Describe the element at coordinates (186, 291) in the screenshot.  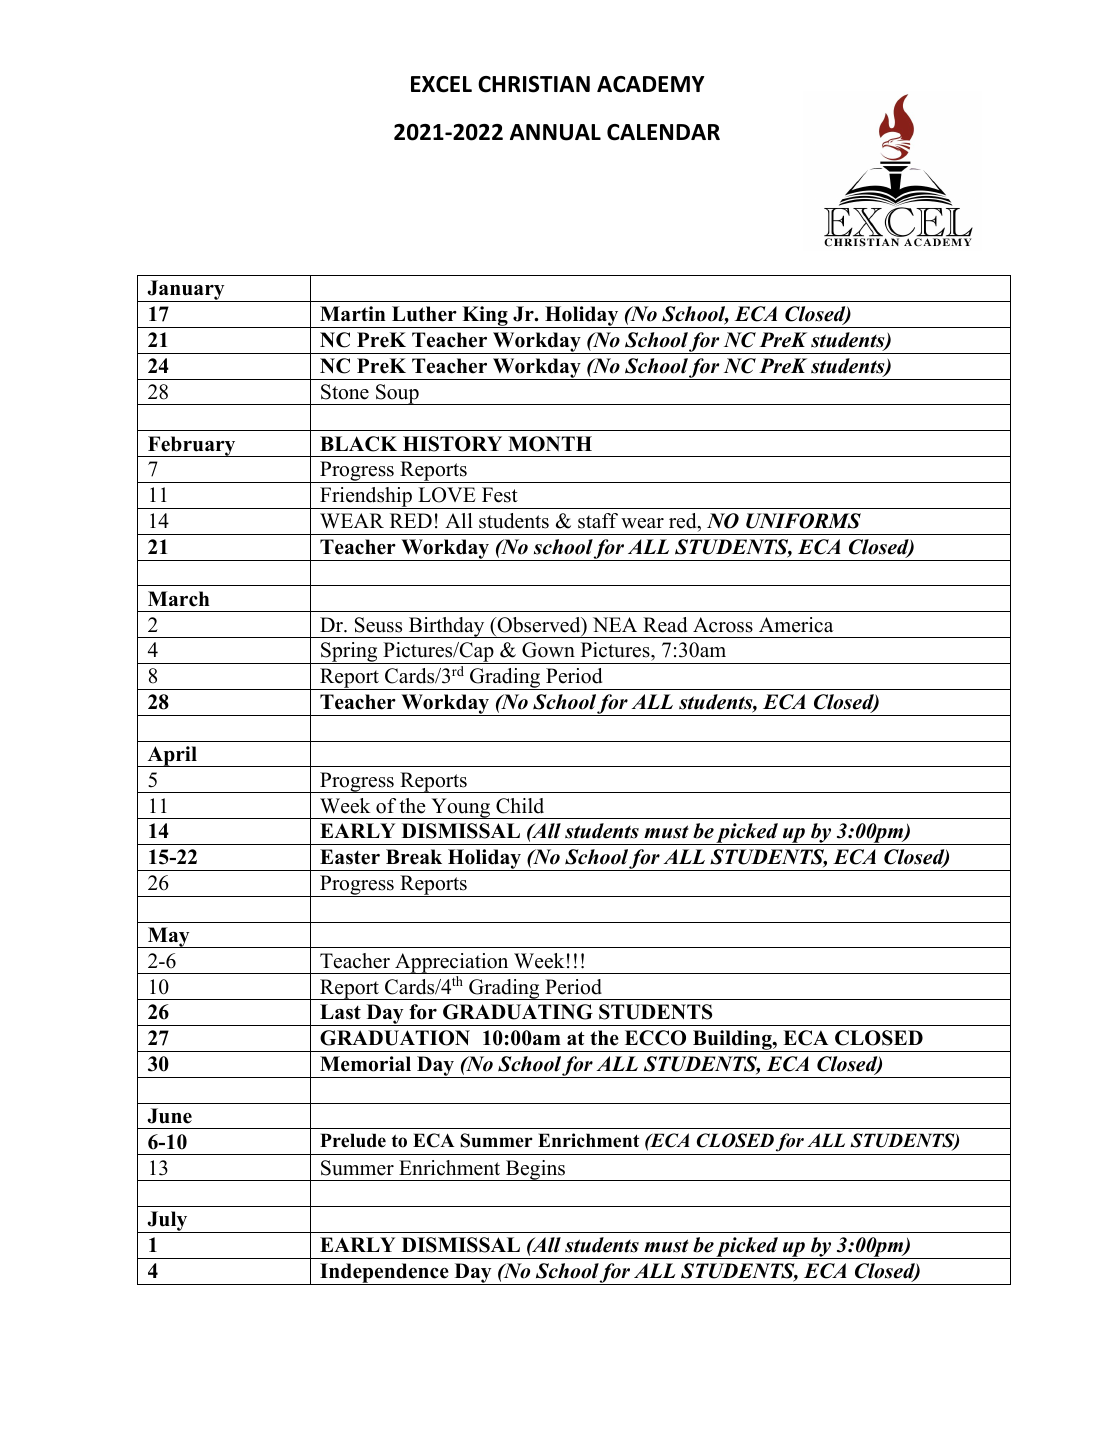
I see `January` at that location.
